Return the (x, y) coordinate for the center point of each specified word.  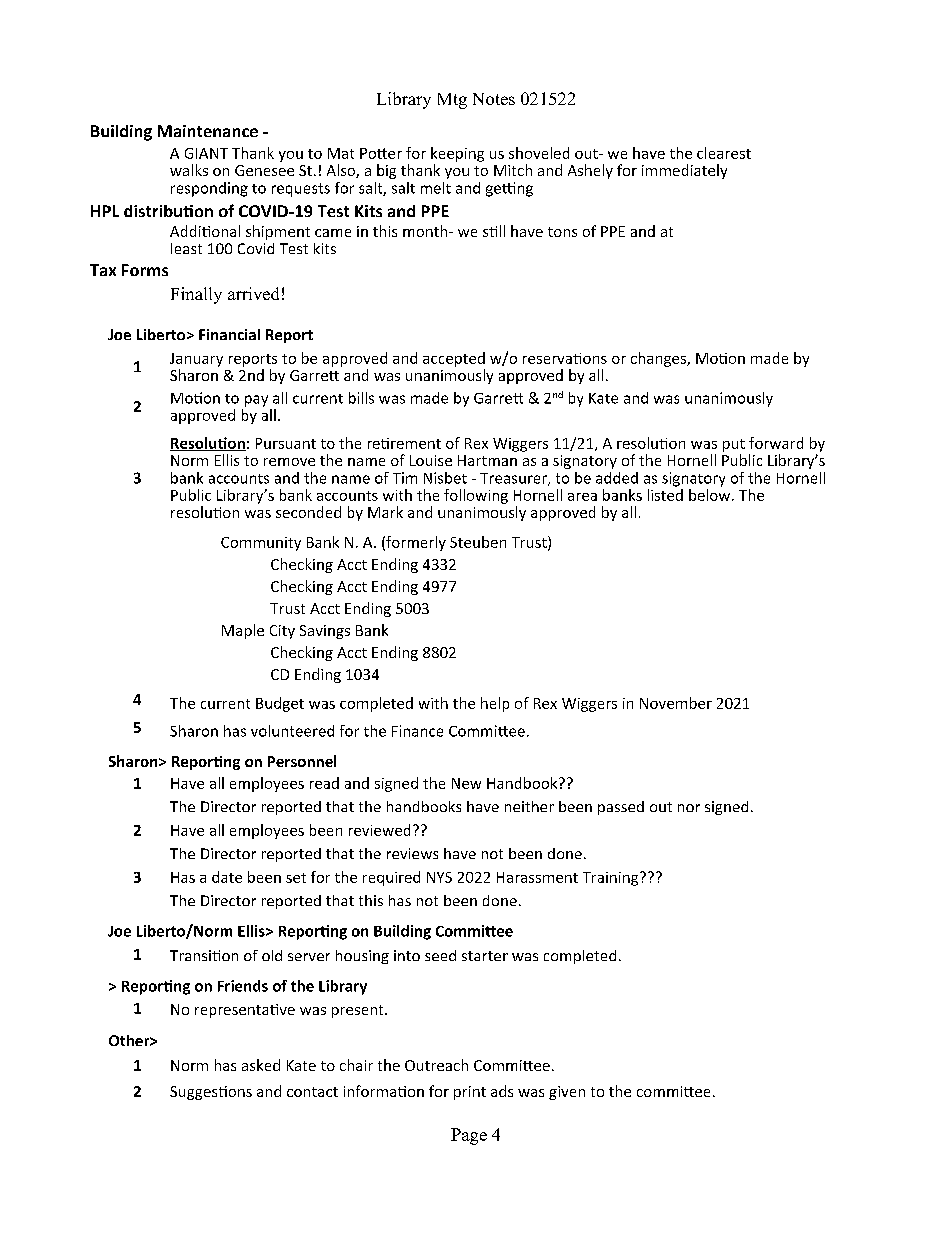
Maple (243, 631)
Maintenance (208, 131)
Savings (325, 632)
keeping (457, 154)
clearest (724, 153)
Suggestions (211, 1093)
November (676, 703)
